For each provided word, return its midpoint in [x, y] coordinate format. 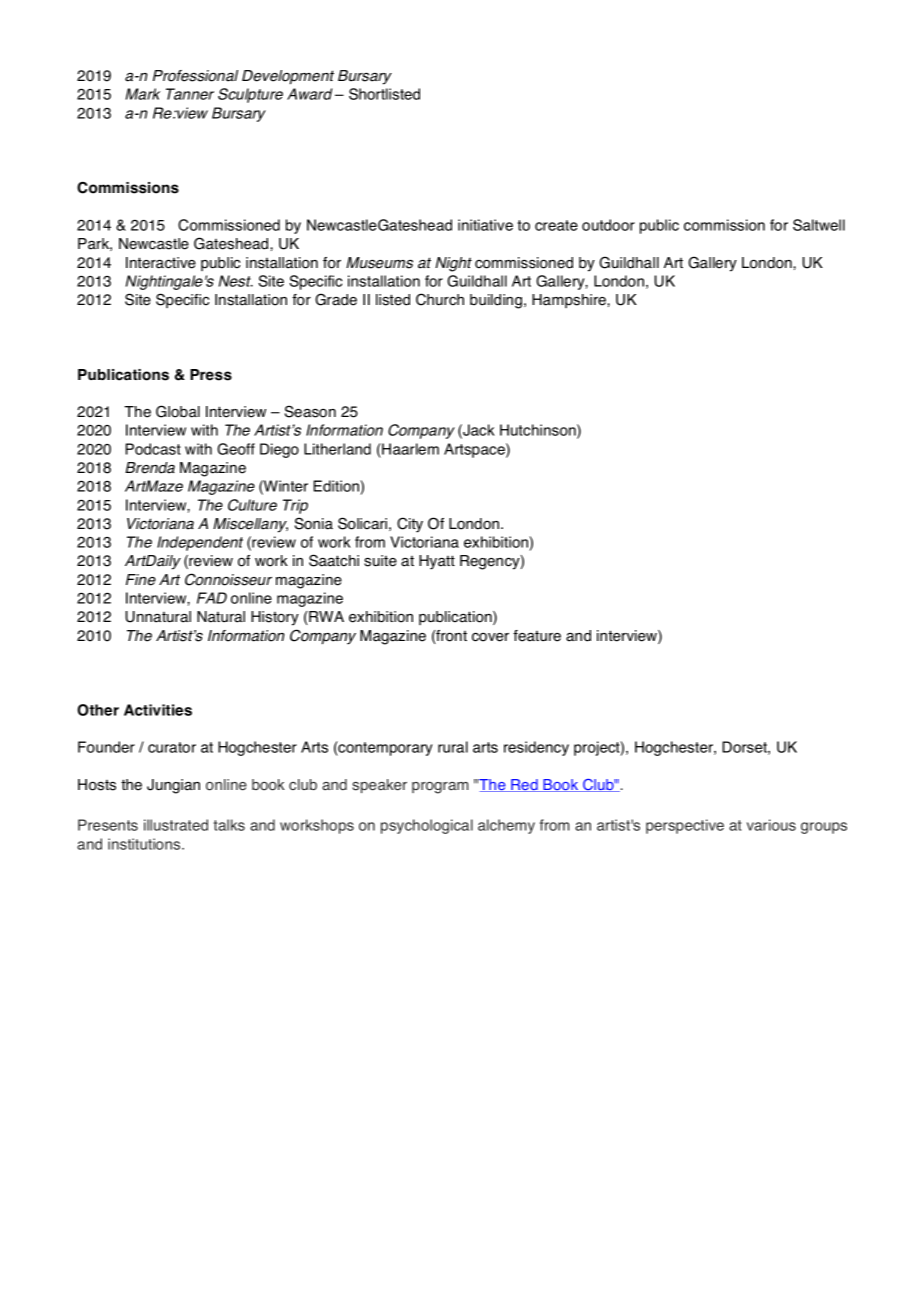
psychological [427, 826]
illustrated [176, 825]
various [771, 825]
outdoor [608, 225]
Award [309, 94]
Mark [143, 94]
